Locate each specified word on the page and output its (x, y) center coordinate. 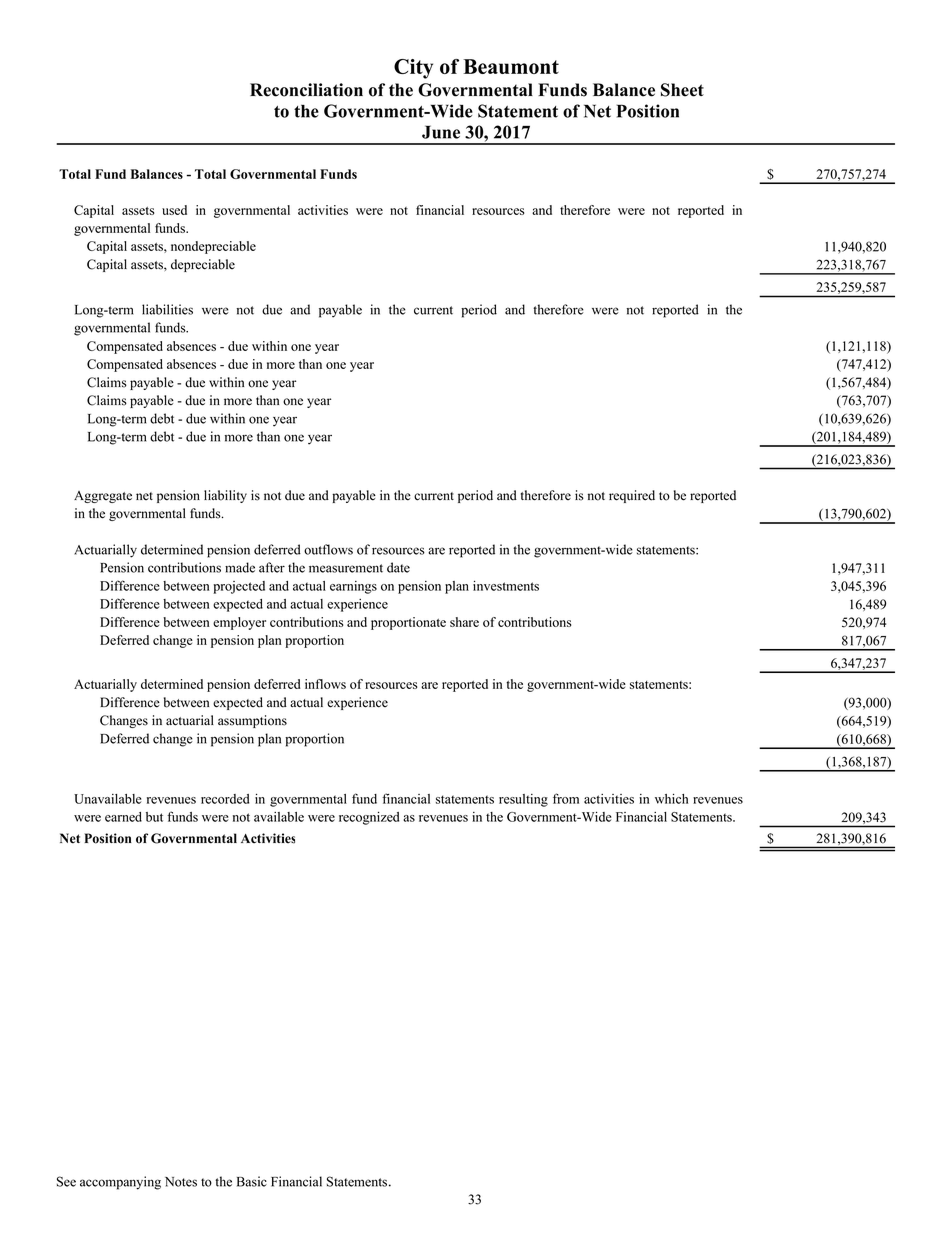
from (566, 798)
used (174, 210)
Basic (252, 1181)
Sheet (682, 90)
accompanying (120, 1183)
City (413, 69)
